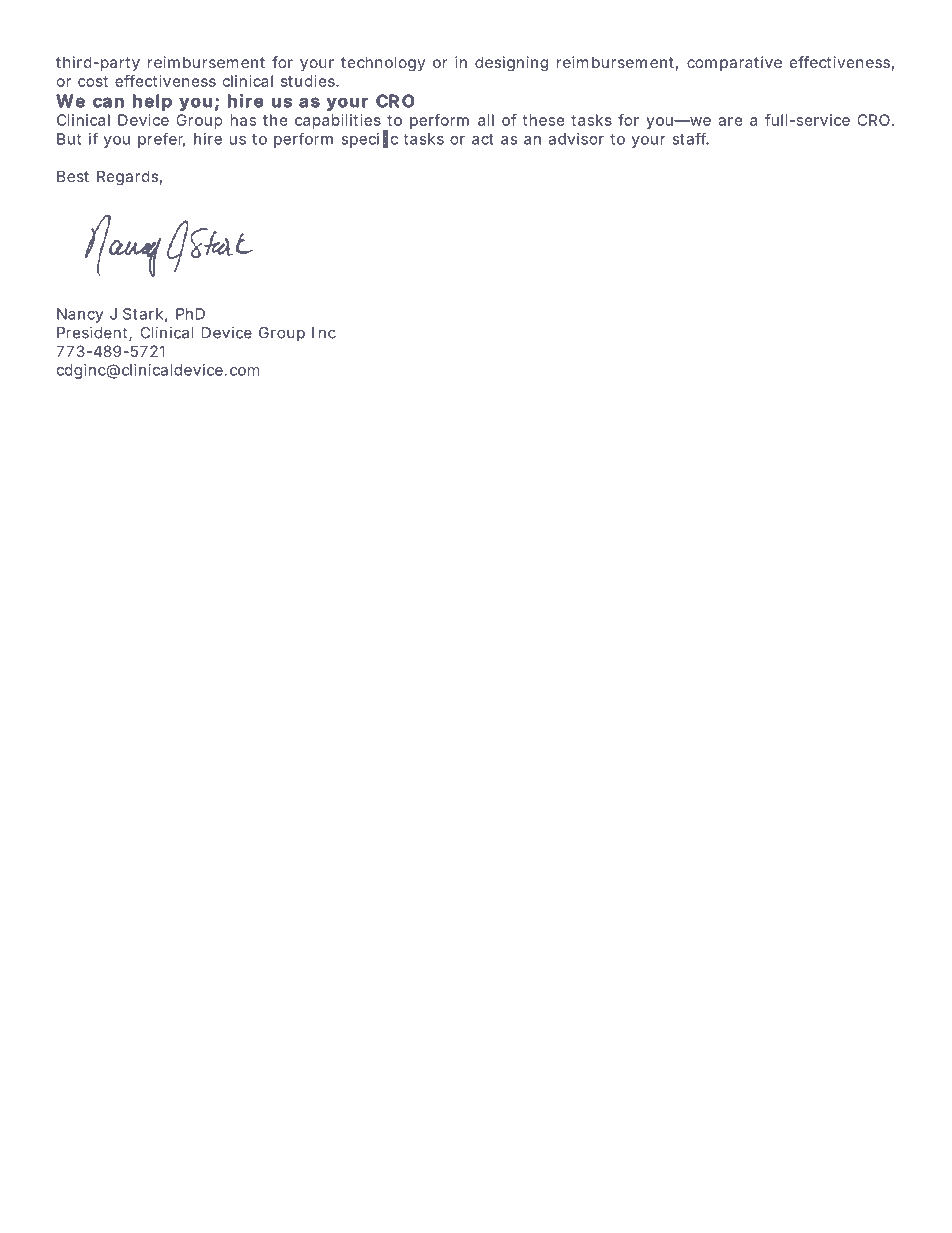  Describe the element at coordinates (486, 120) in the screenshot. I see `all` at that location.
